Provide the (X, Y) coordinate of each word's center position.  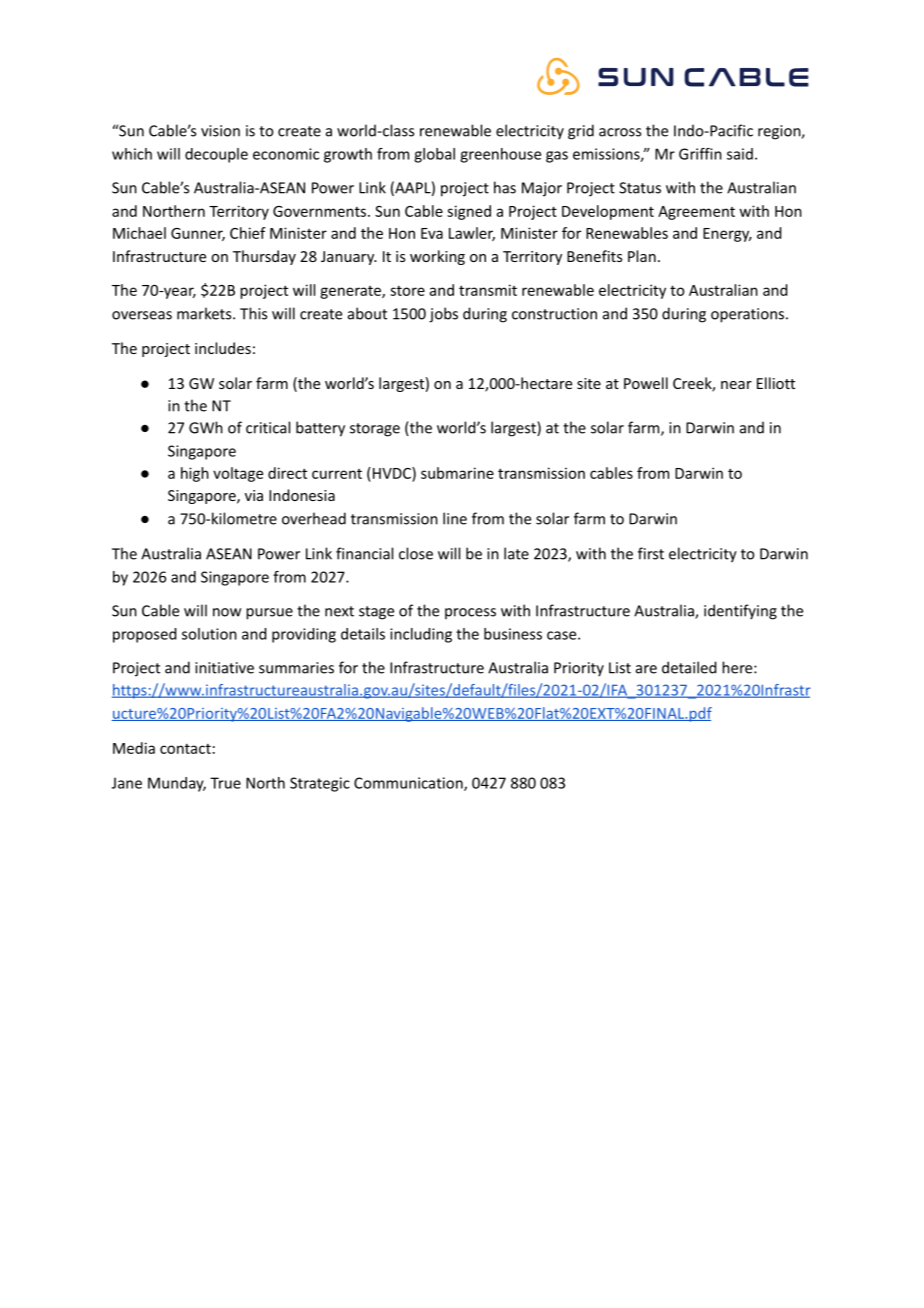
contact (185, 749)
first (651, 553)
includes (223, 348)
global (434, 155)
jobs (443, 315)
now (227, 612)
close (416, 553)
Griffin (700, 154)
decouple (216, 155)
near (736, 385)
